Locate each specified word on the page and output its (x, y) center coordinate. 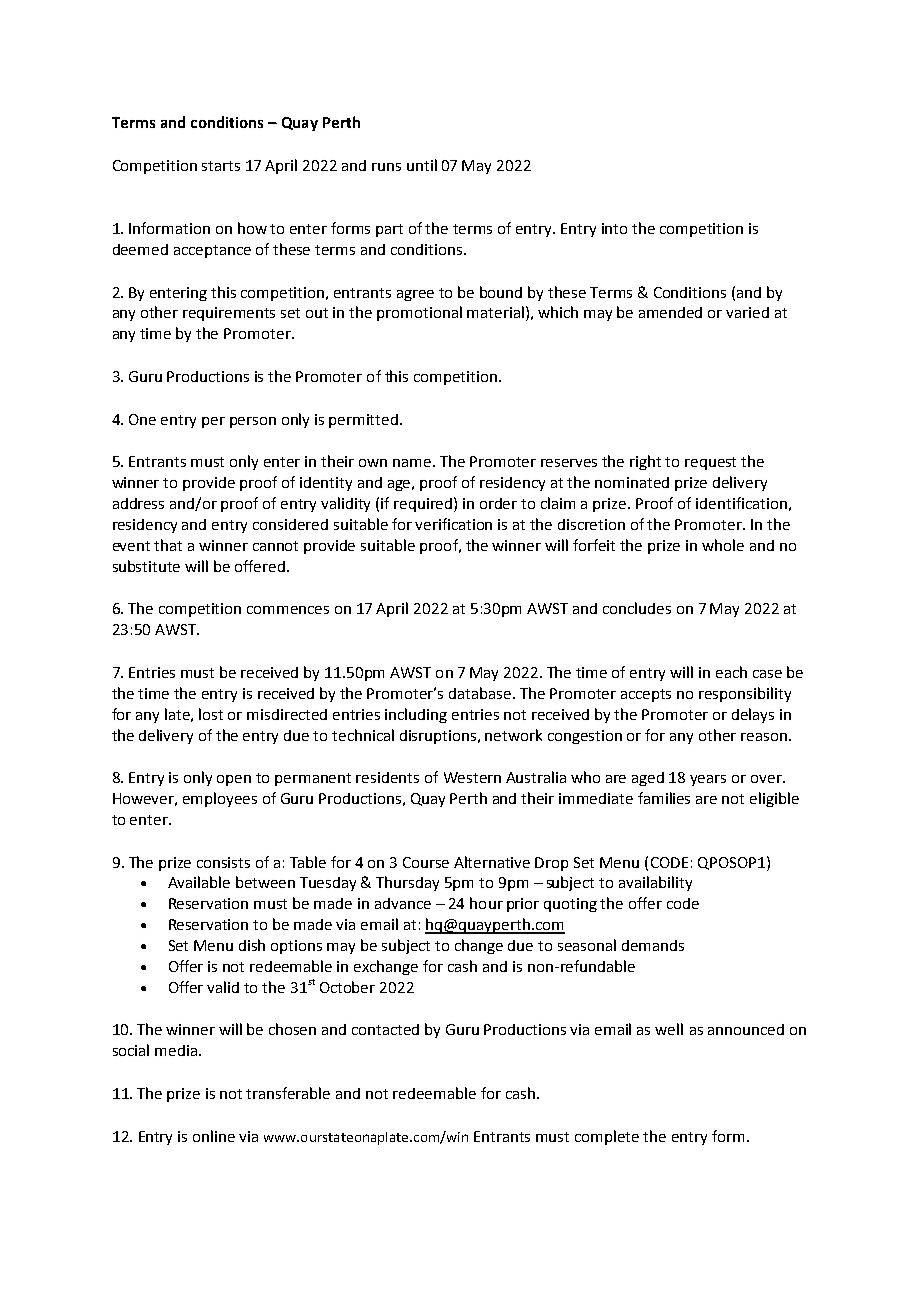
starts (221, 166)
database (481, 693)
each (731, 672)
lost (211, 714)
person (253, 422)
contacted (385, 1029)
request (710, 463)
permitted (365, 421)
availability (655, 883)
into (614, 228)
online (214, 1136)
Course (426, 862)
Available (199, 882)
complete (607, 1137)
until (422, 165)
